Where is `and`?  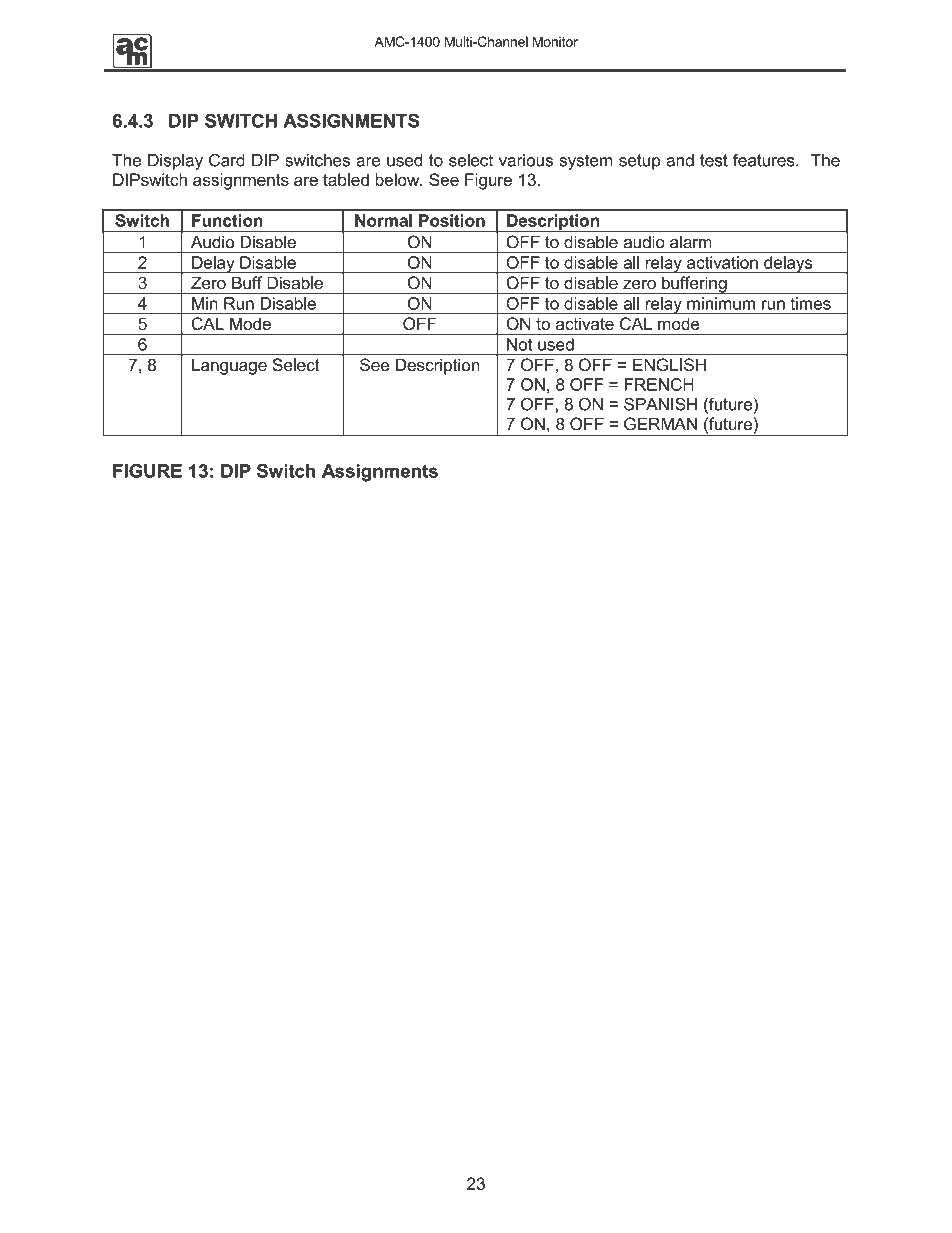
and is located at coordinates (680, 160).
